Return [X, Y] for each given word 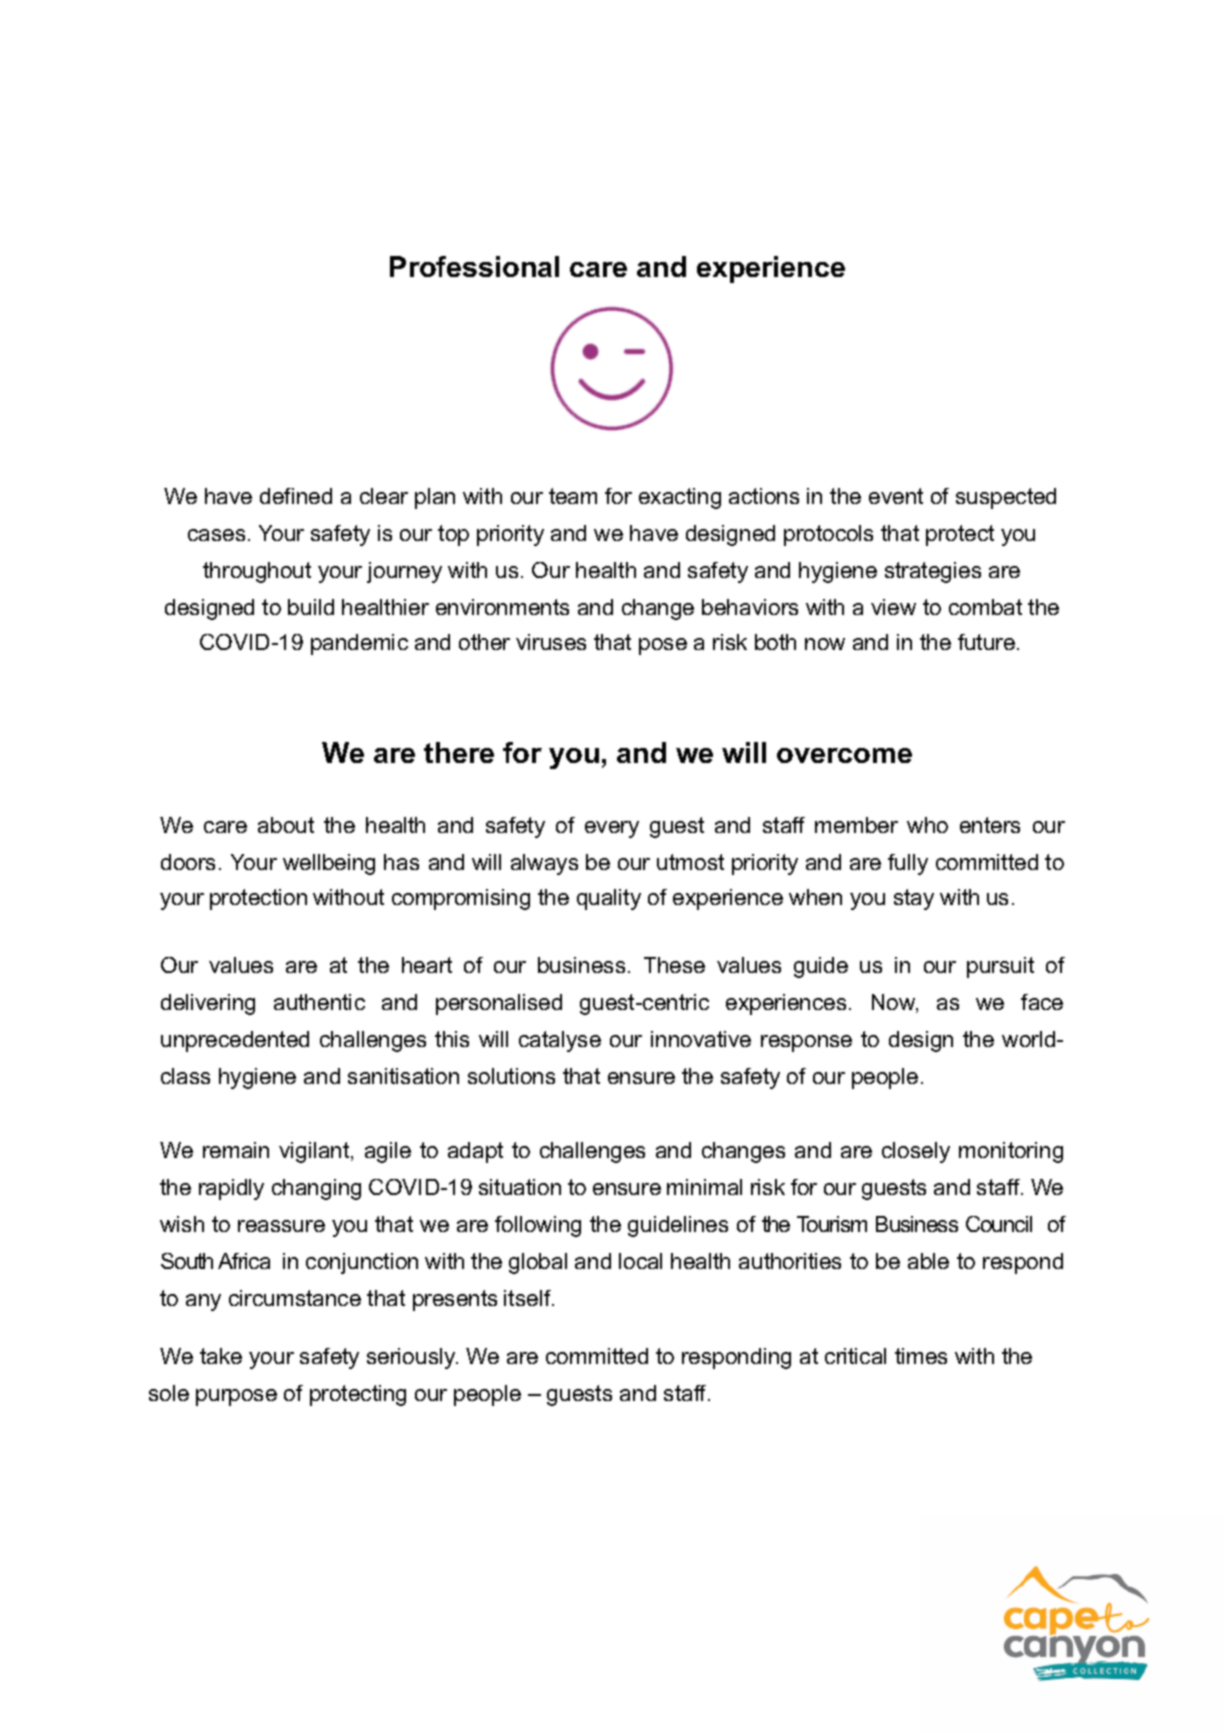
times [921, 1356]
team [573, 496]
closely [916, 1152]
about [286, 825]
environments [502, 607]
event [896, 496]
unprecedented [235, 1041]
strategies [933, 572]
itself [529, 1298]
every [612, 829]
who [927, 825]
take [221, 1356]
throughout [257, 572]
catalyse [560, 1041]
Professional [474, 266]
